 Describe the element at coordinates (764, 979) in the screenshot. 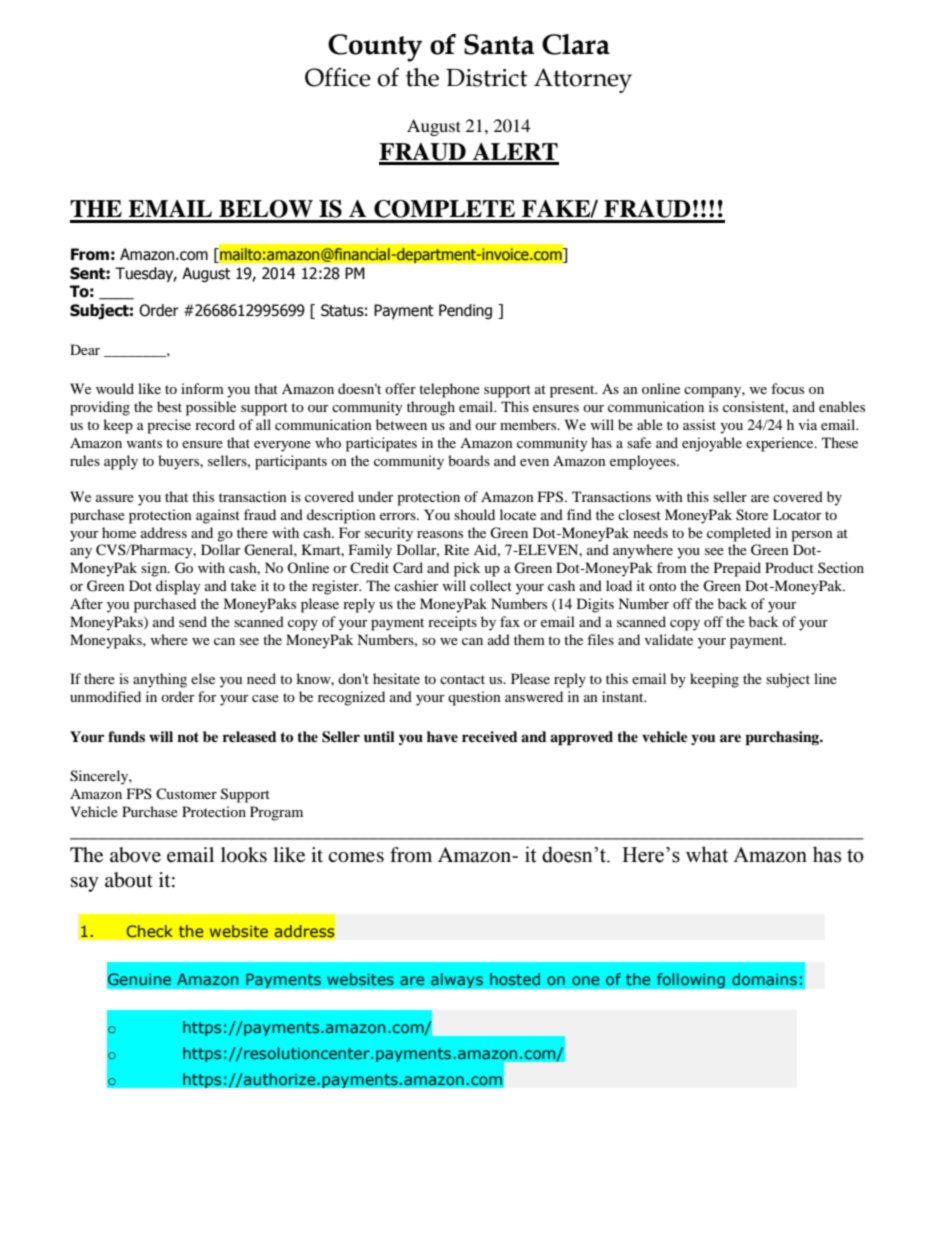

I see `domains` at that location.
